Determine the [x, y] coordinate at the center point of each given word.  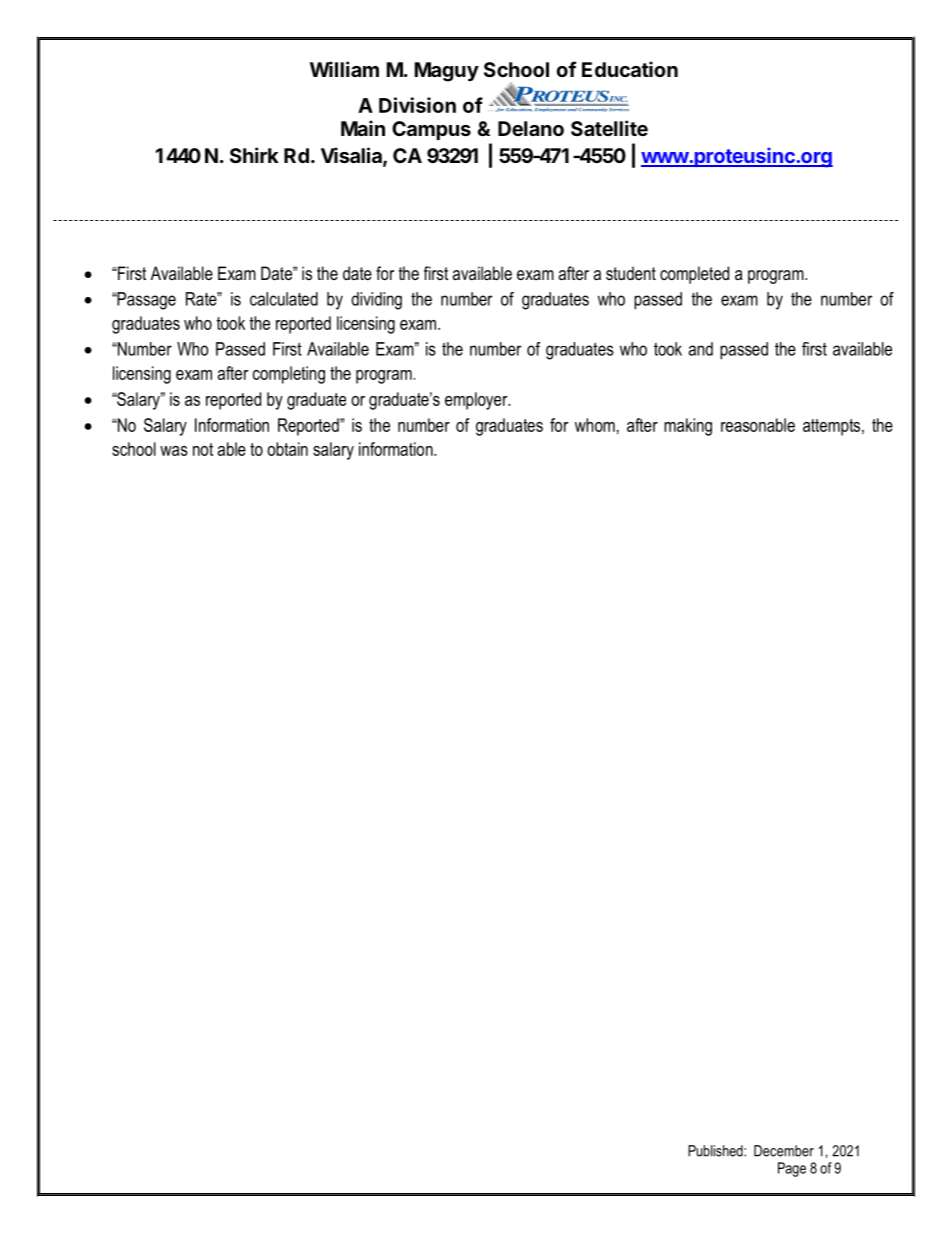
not [203, 449]
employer [477, 401]
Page [792, 1169]
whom [595, 425]
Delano [531, 128]
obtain [287, 449]
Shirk [254, 155]
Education [630, 69]
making [688, 427]
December [784, 1151]
